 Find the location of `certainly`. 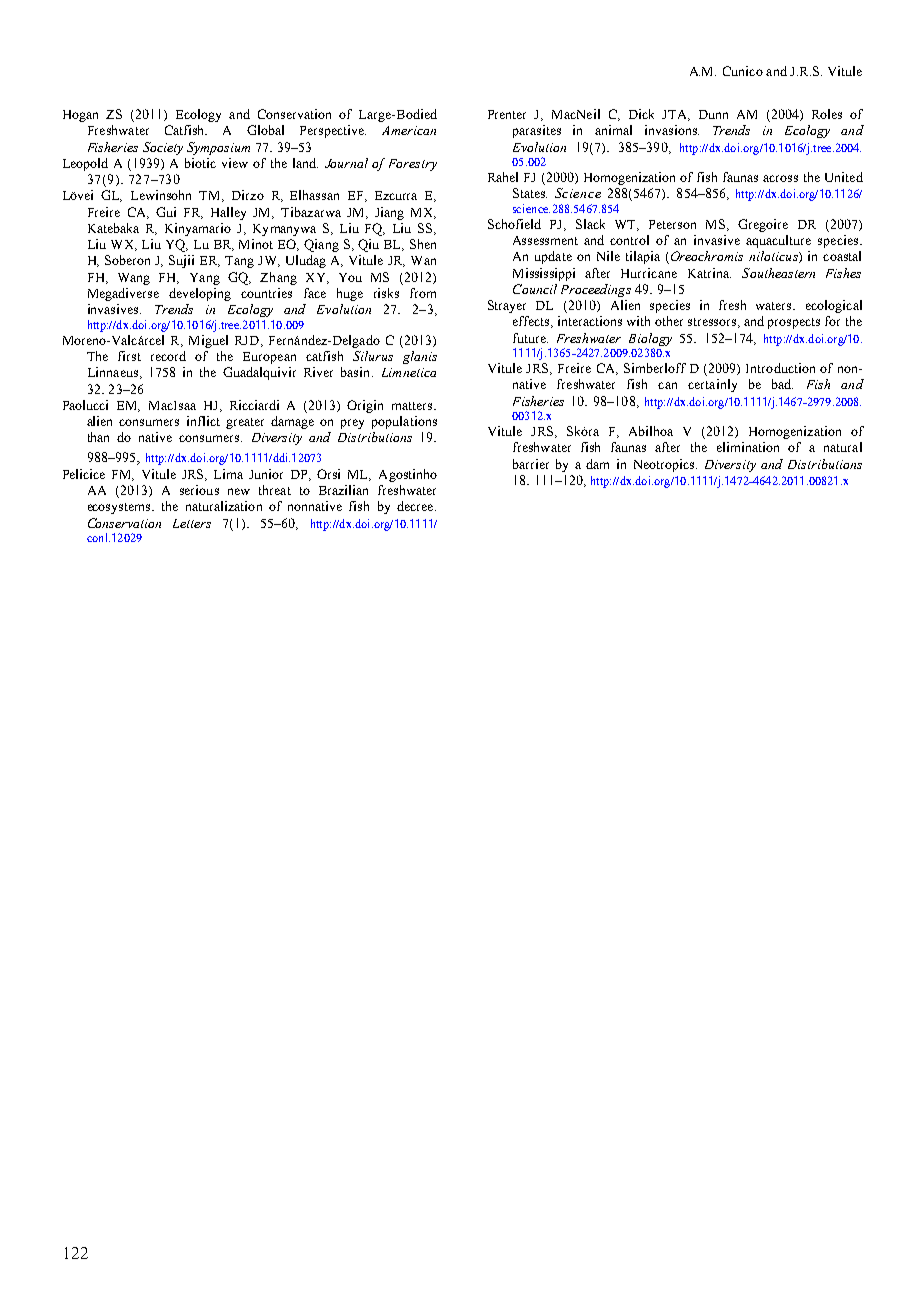

certainly is located at coordinates (712, 385).
